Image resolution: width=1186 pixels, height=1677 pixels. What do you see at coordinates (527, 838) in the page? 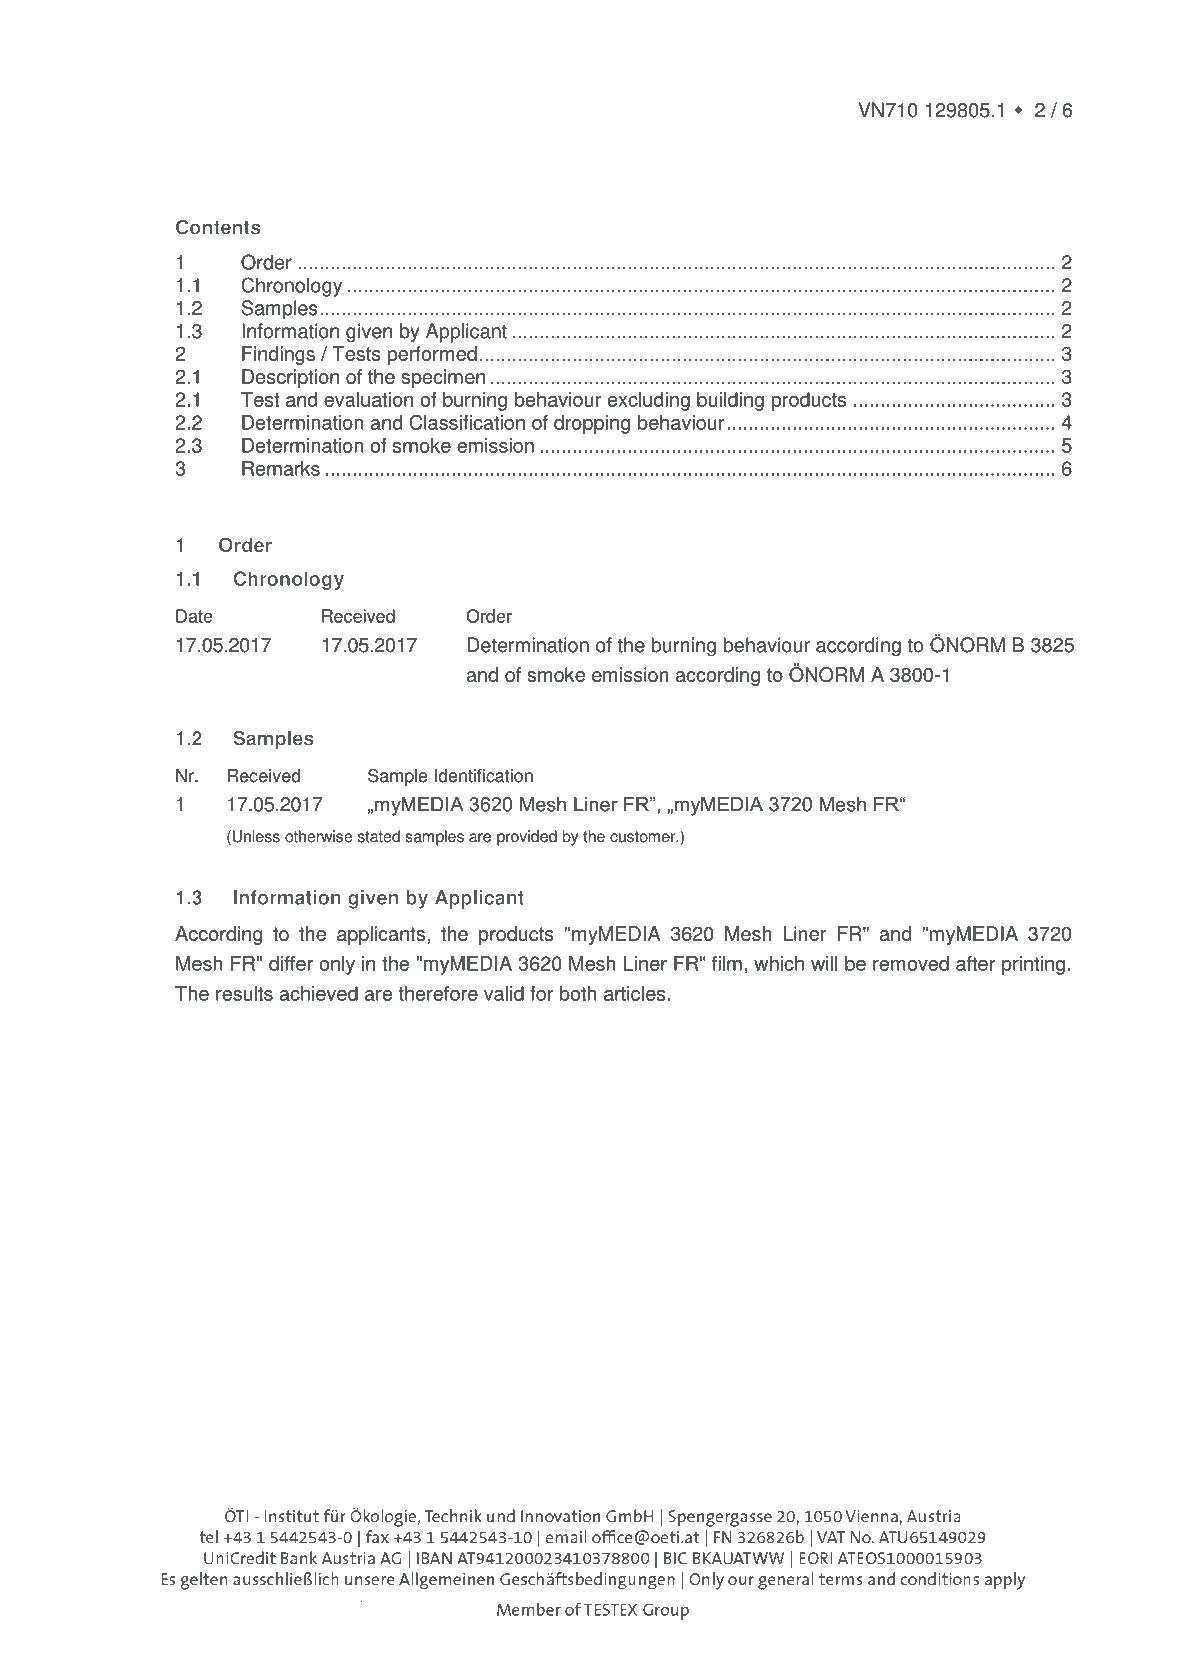
I see `provided` at bounding box center [527, 838].
